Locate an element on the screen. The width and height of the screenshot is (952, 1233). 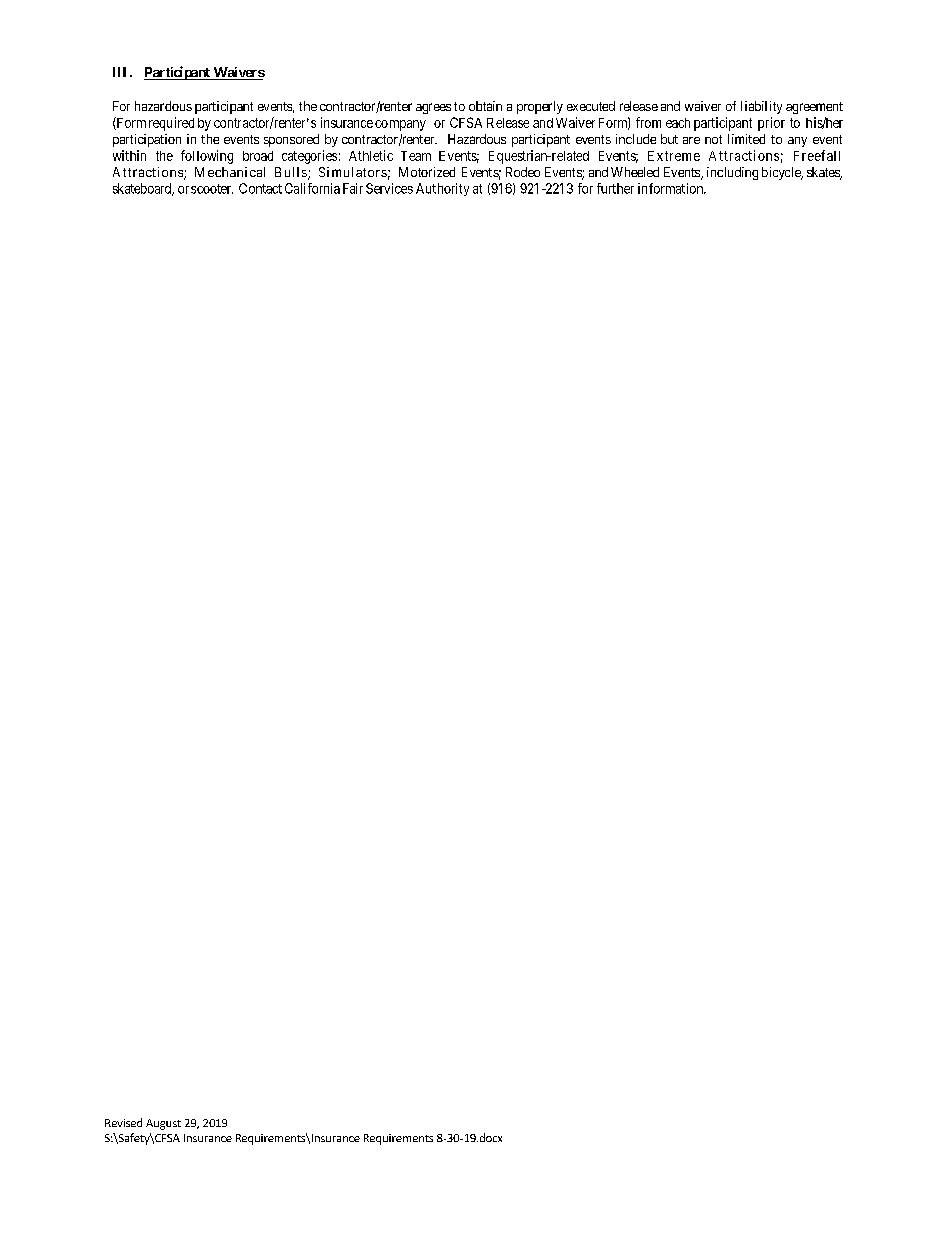
Revised is located at coordinates (123, 1122).
